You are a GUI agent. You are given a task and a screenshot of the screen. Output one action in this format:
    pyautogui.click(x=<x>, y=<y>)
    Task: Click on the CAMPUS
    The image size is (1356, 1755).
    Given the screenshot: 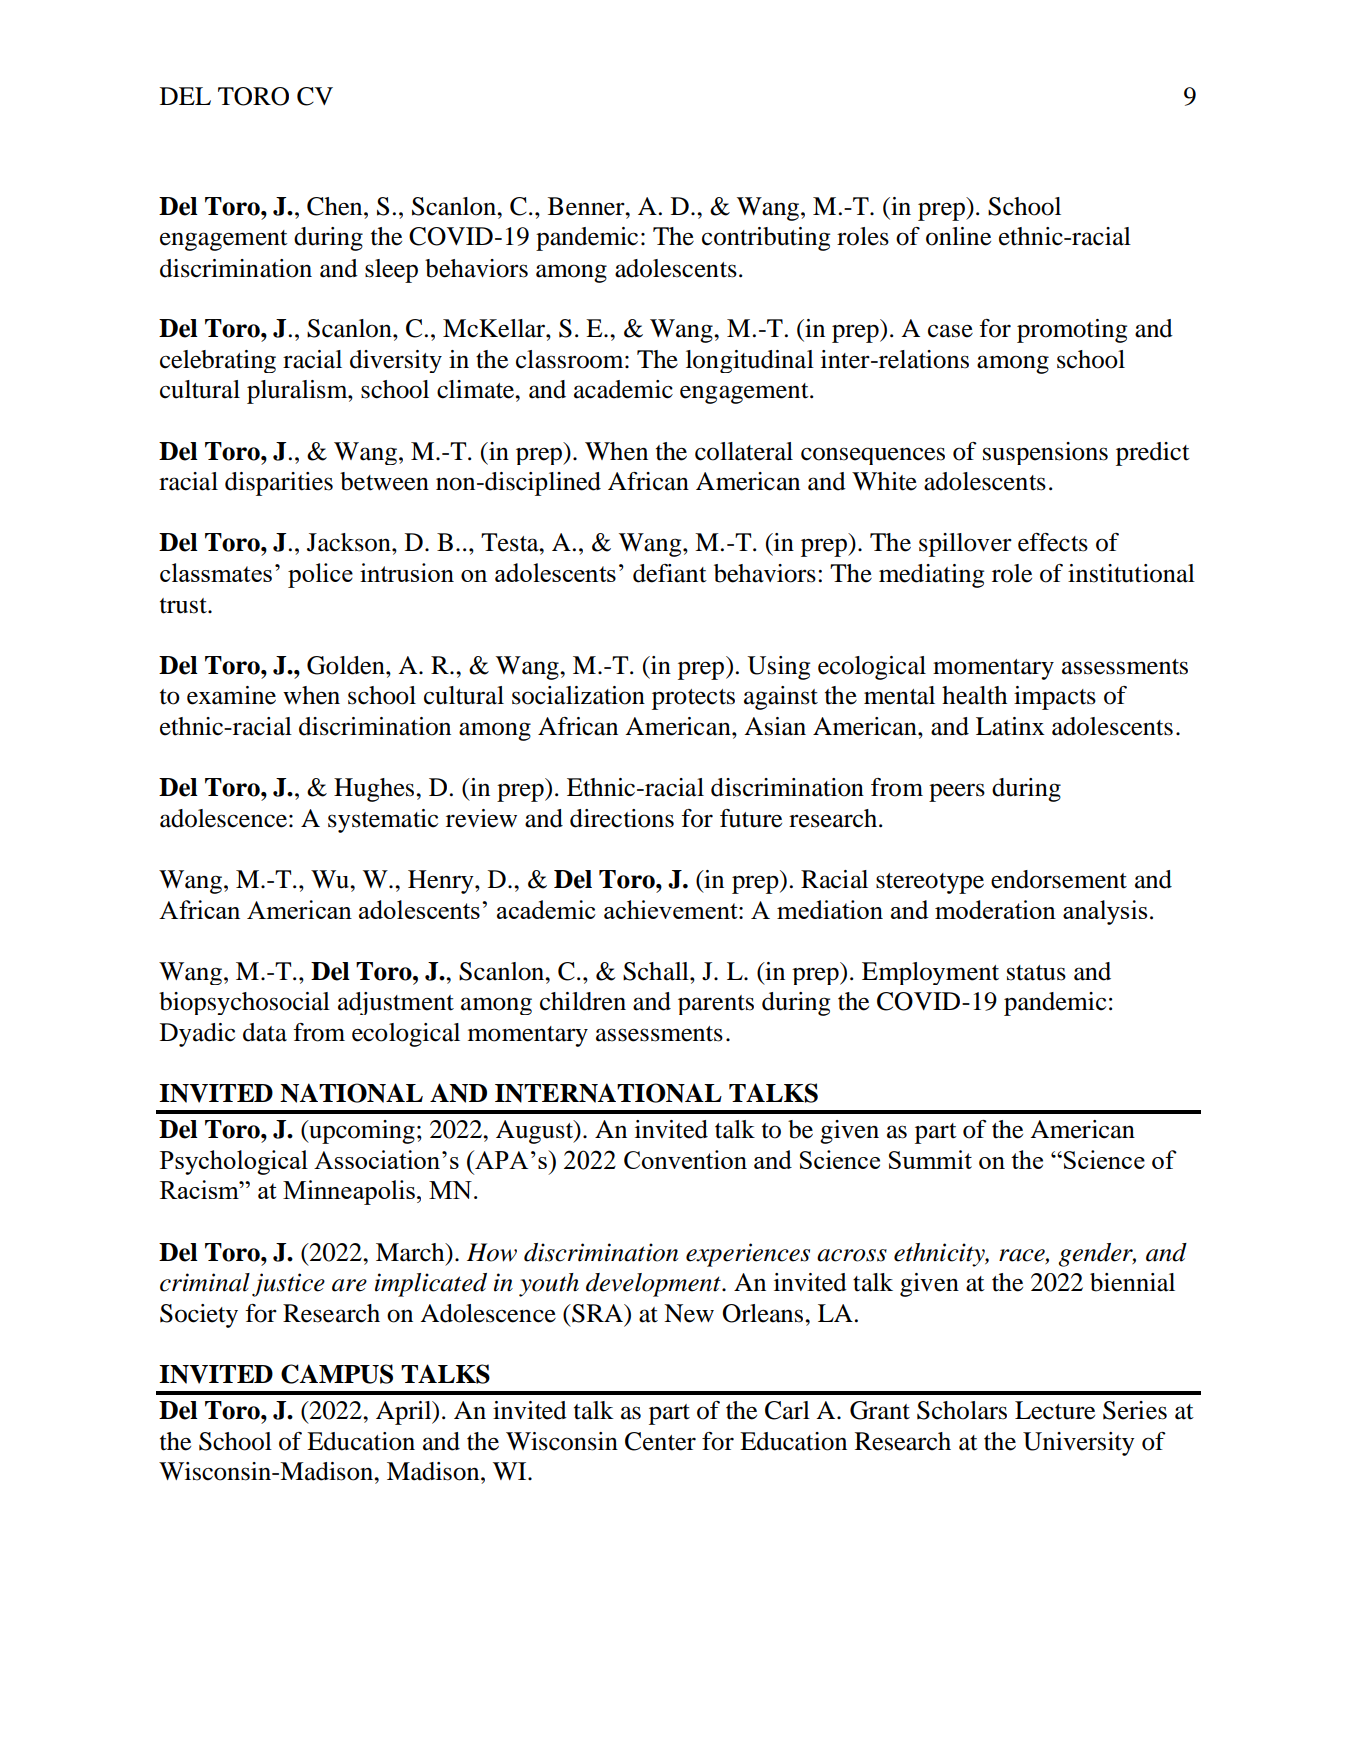 What is the action you would take?
    pyautogui.click(x=337, y=1374)
